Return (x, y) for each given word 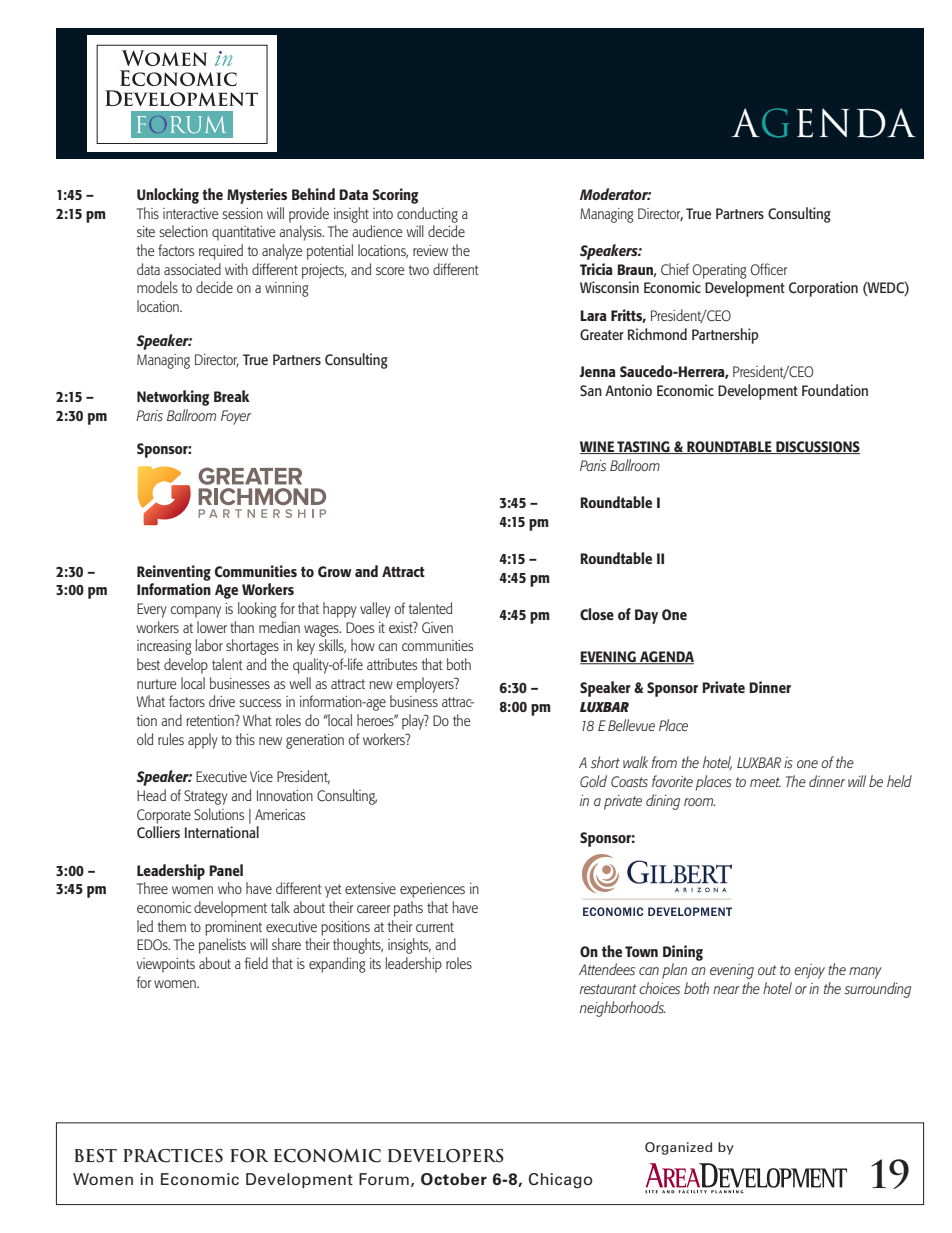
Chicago (560, 1181)
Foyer (236, 417)
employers (426, 685)
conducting (427, 215)
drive (222, 701)
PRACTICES (173, 1156)
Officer (769, 269)
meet (765, 782)
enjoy (809, 971)
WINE (598, 447)
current (435, 927)
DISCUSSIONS (817, 447)
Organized (678, 1148)
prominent (233, 928)
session (242, 213)
